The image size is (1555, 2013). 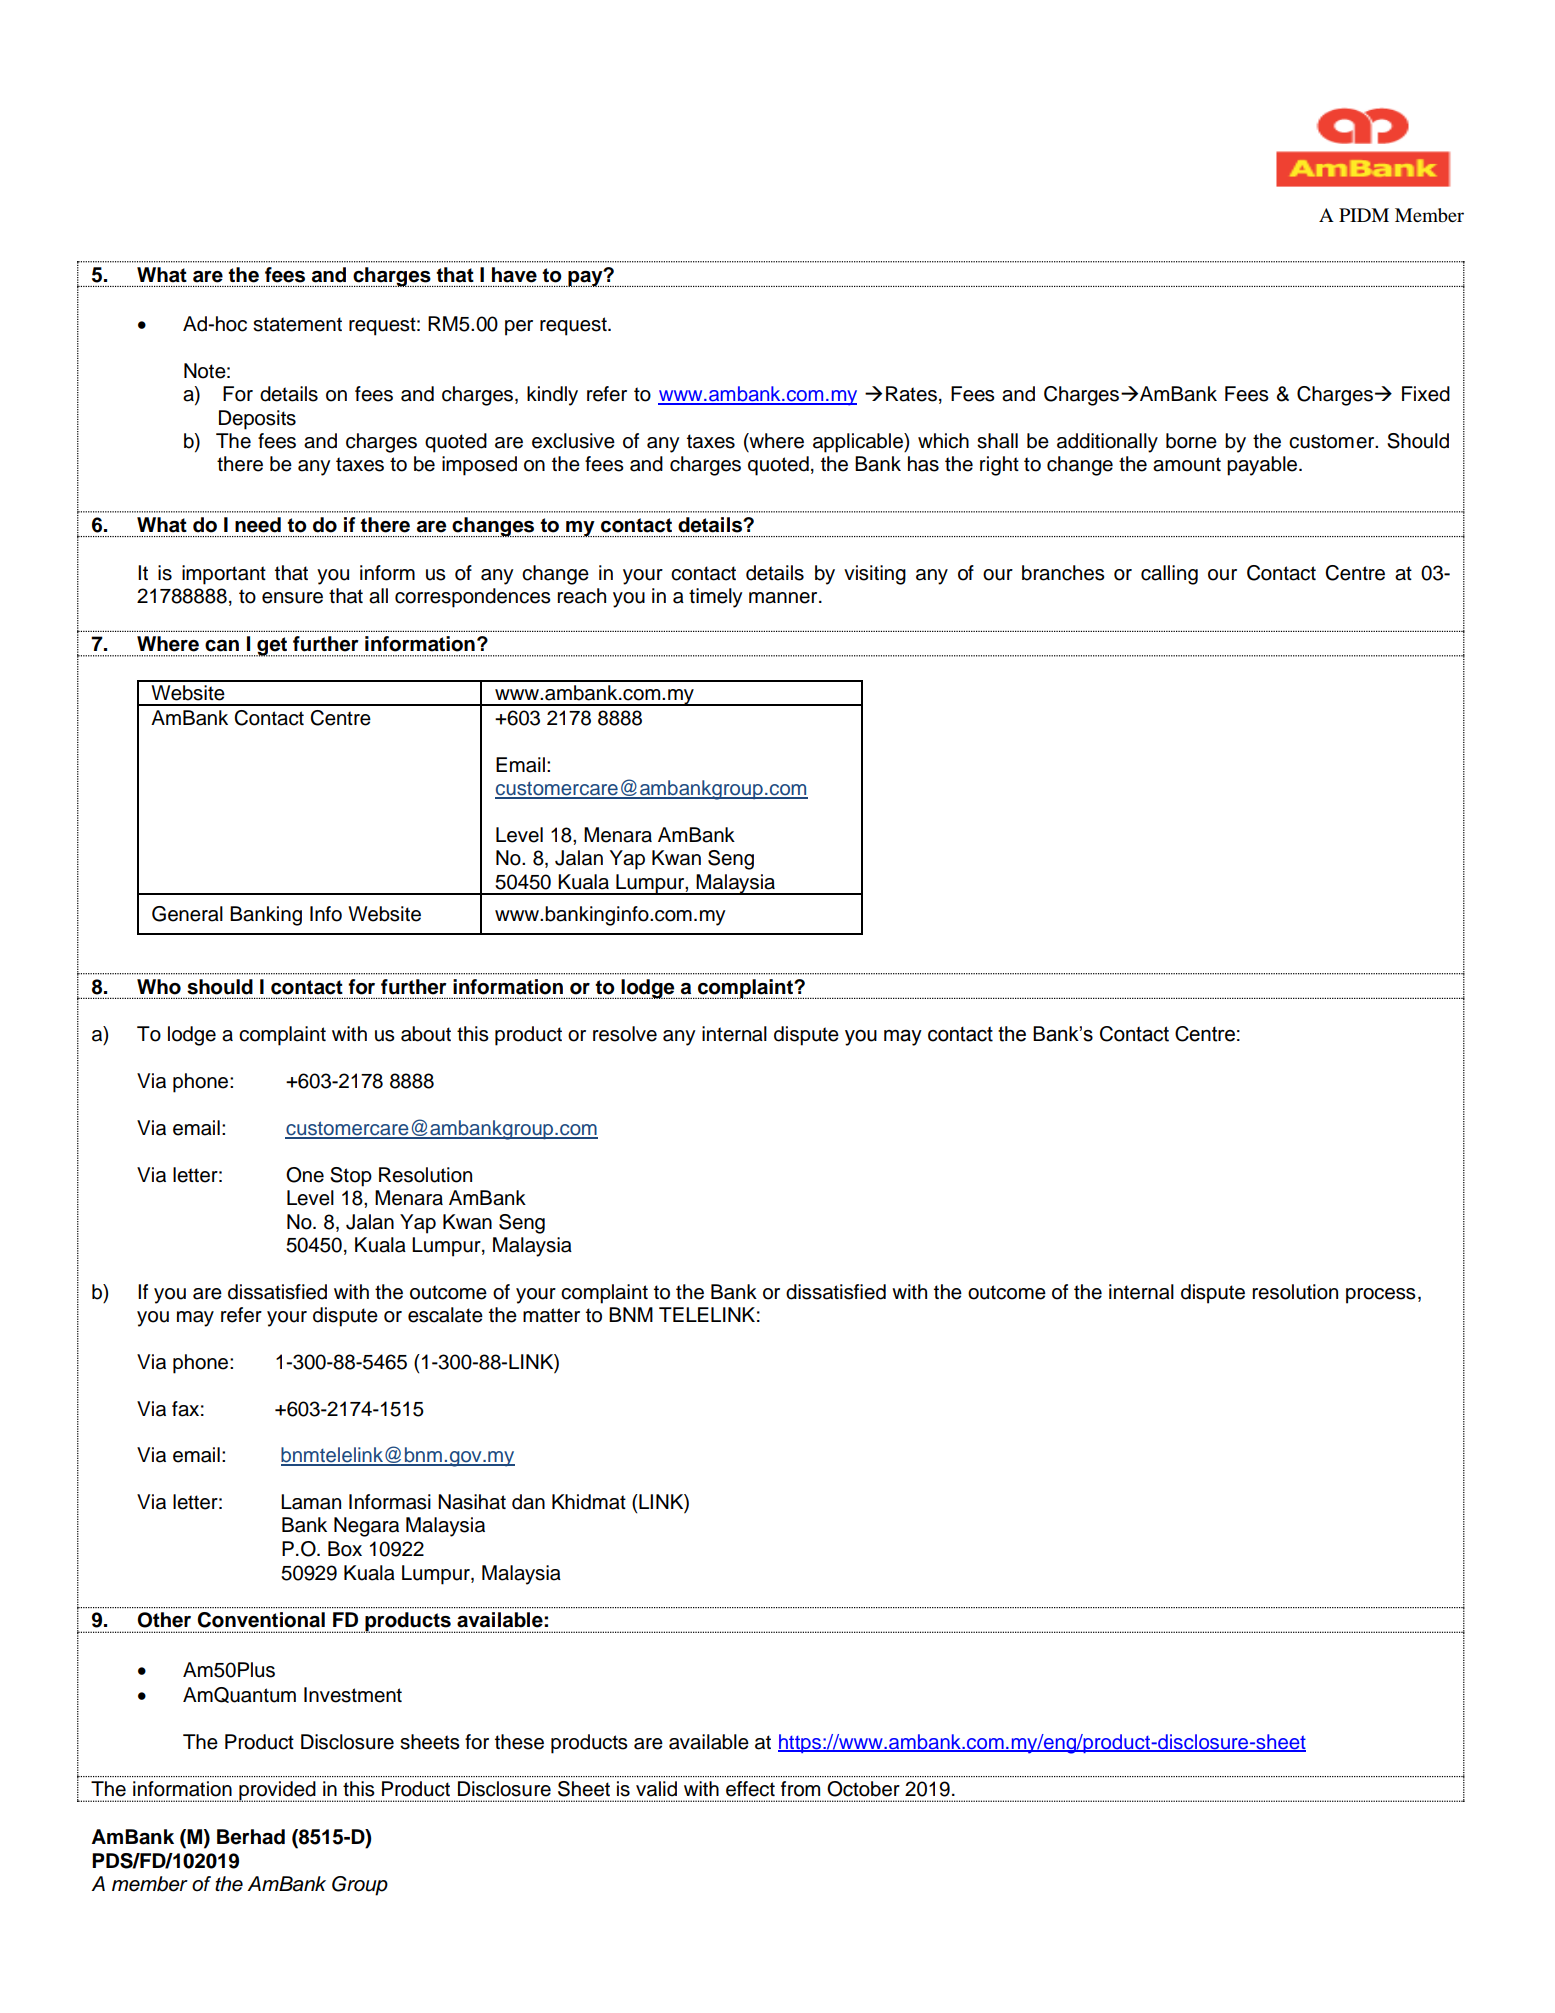 What do you see at coordinates (1426, 394) in the document?
I see `Fixed` at bounding box center [1426, 394].
